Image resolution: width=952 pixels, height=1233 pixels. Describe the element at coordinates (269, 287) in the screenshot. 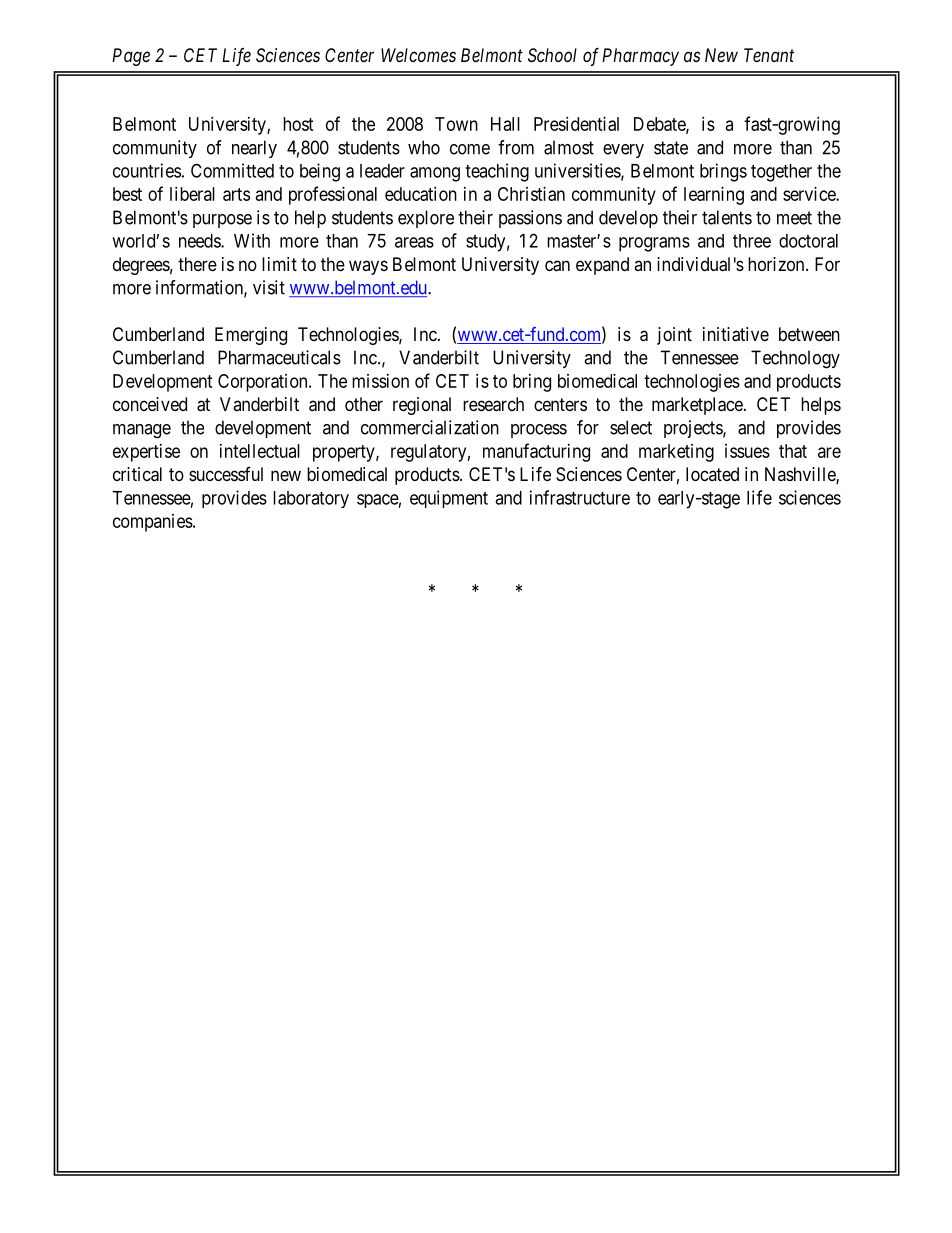

I see `visit` at that location.
